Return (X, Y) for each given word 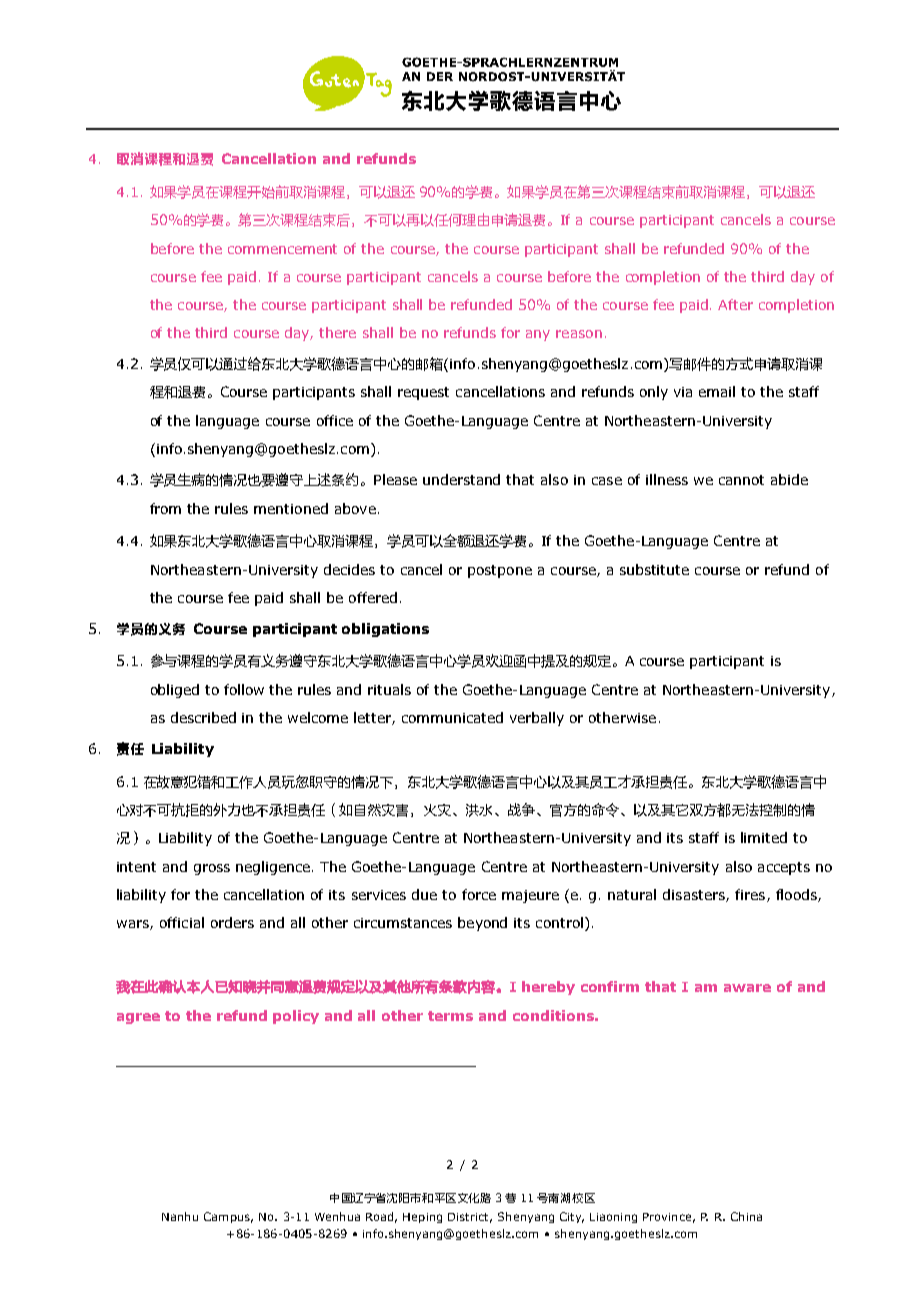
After (735, 304)
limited (764, 837)
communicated (452, 717)
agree (138, 1018)
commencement (282, 249)
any (538, 335)
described (203, 717)
